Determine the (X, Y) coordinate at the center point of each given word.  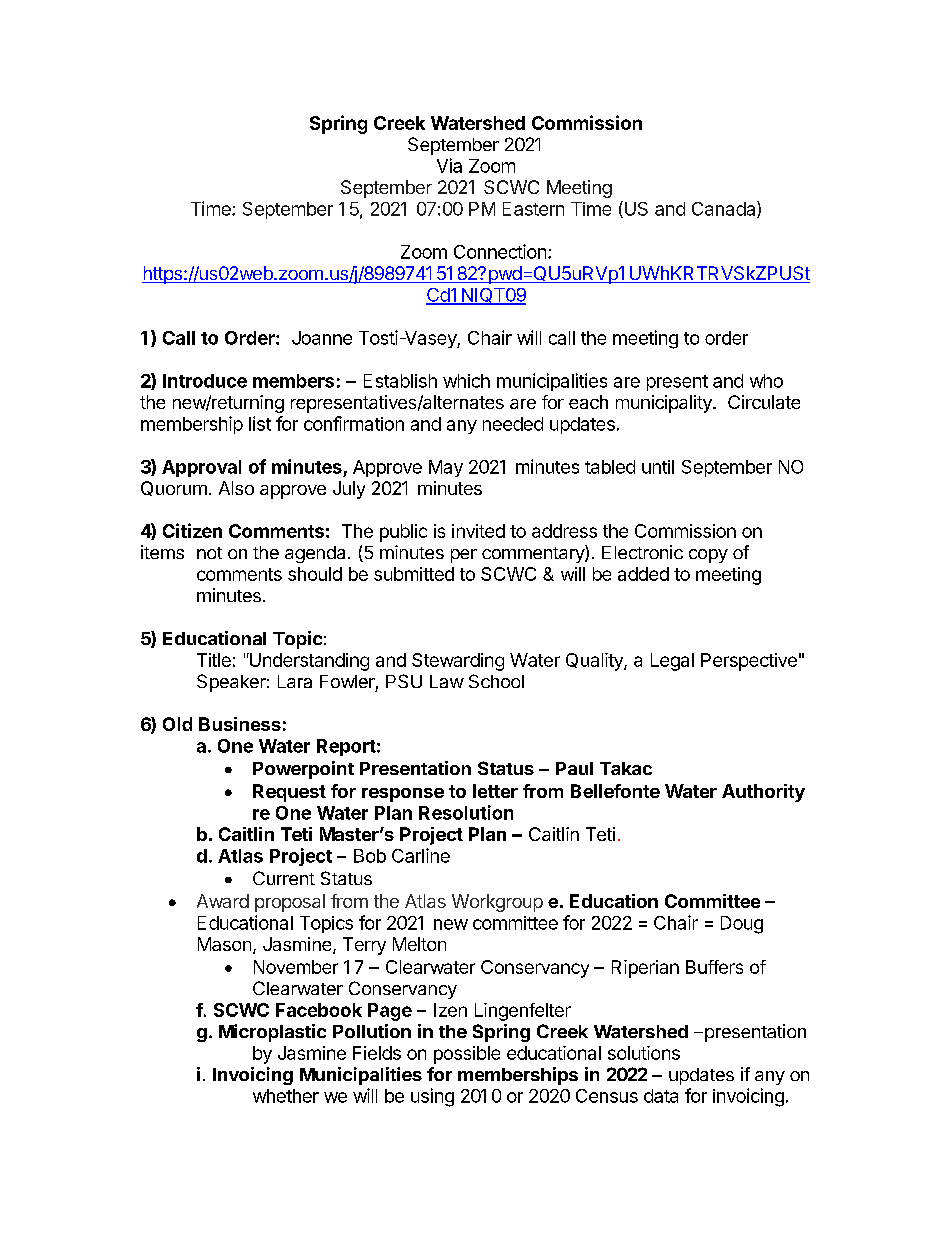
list (260, 423)
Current (284, 878)
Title (214, 660)
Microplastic (272, 1033)
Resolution (466, 812)
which (466, 381)
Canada (725, 209)
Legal (672, 662)
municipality (665, 404)
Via (449, 165)
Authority (763, 793)
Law (447, 681)
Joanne (322, 338)
